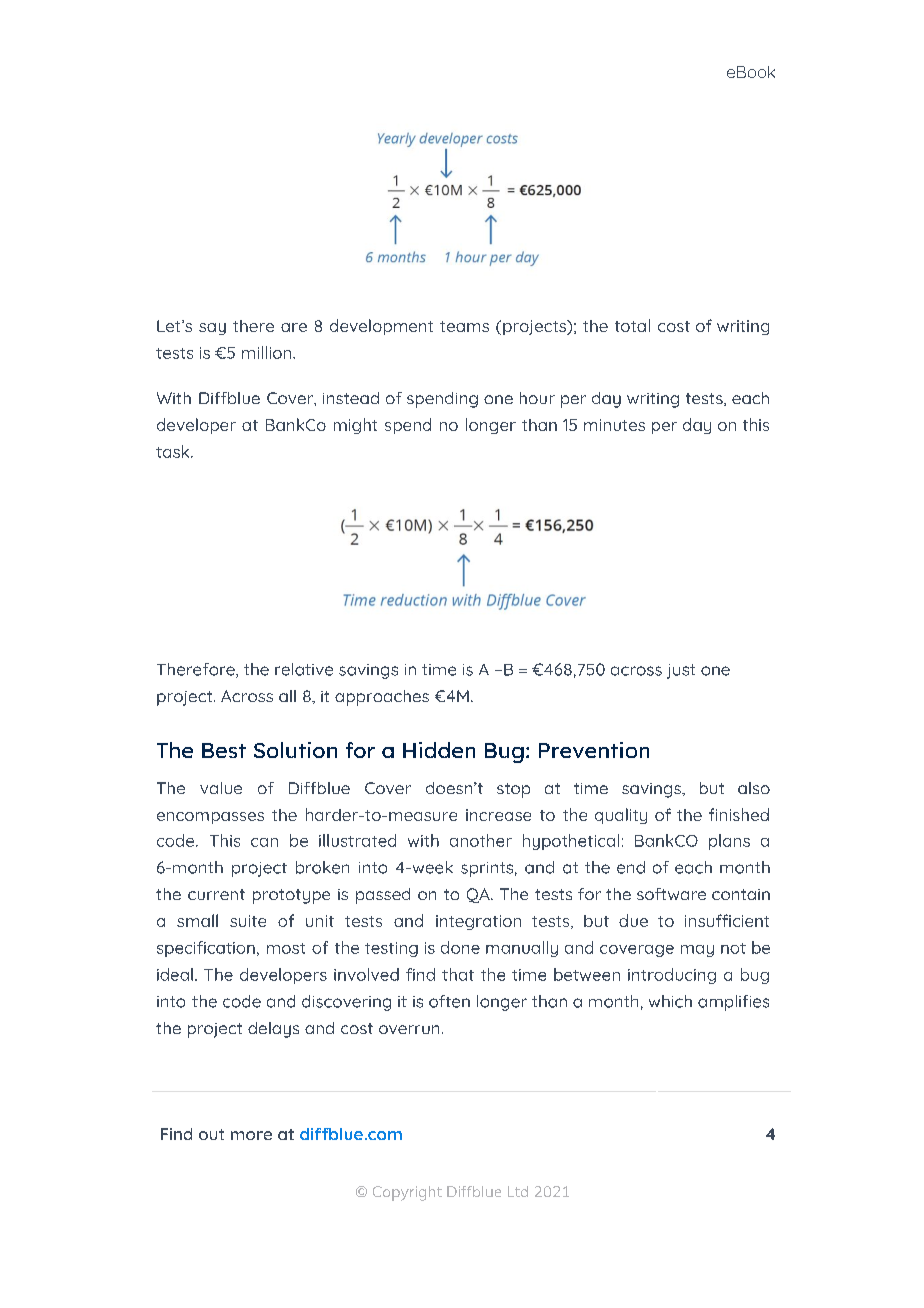  I want to click on introducing, so click(672, 976).
